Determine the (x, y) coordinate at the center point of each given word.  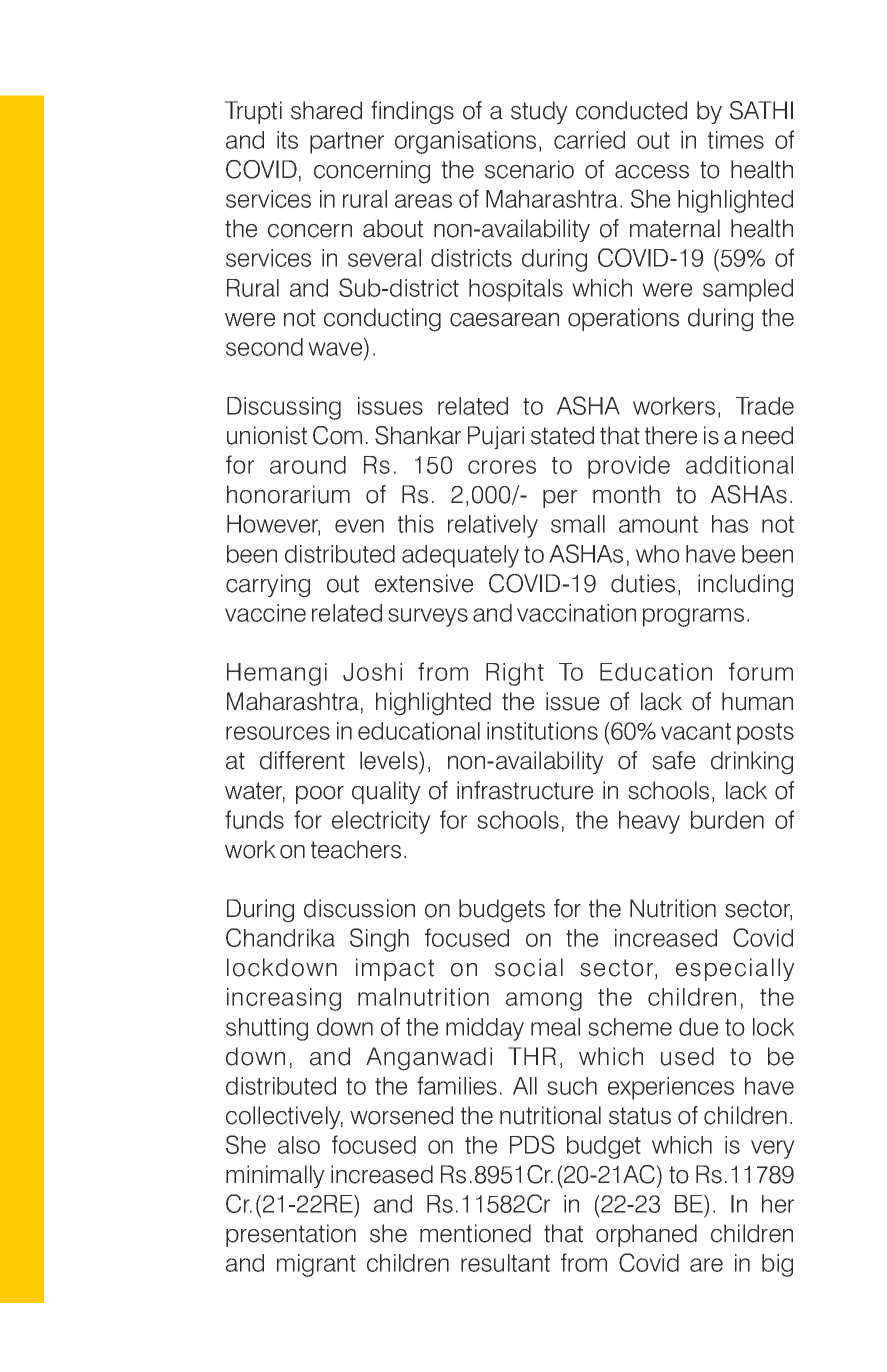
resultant (505, 1263)
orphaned (646, 1235)
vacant (696, 731)
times (736, 140)
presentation (291, 1235)
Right (515, 674)
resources (278, 733)
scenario (529, 169)
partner (347, 143)
